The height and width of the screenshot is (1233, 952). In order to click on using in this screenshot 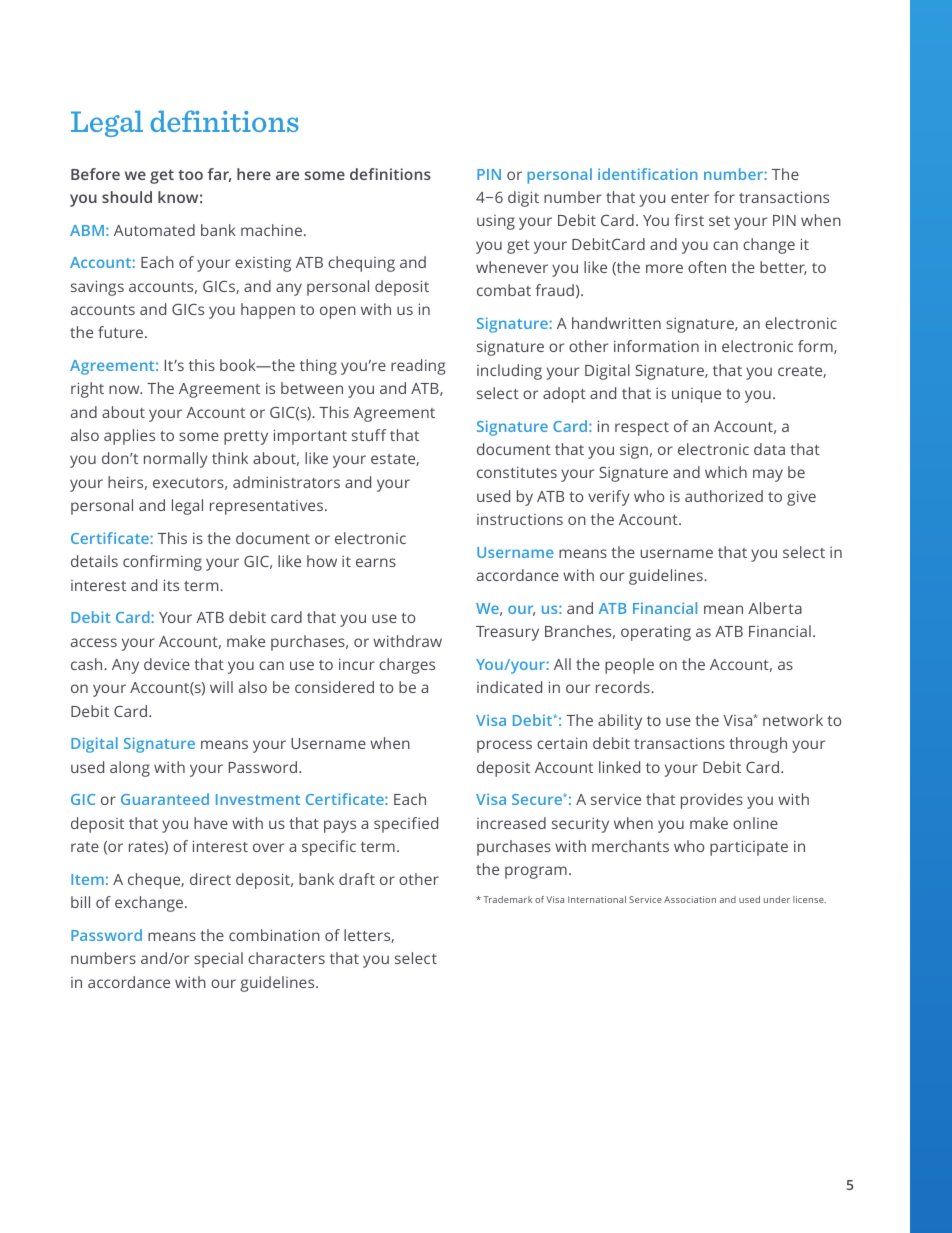, I will do `click(496, 222)`.
